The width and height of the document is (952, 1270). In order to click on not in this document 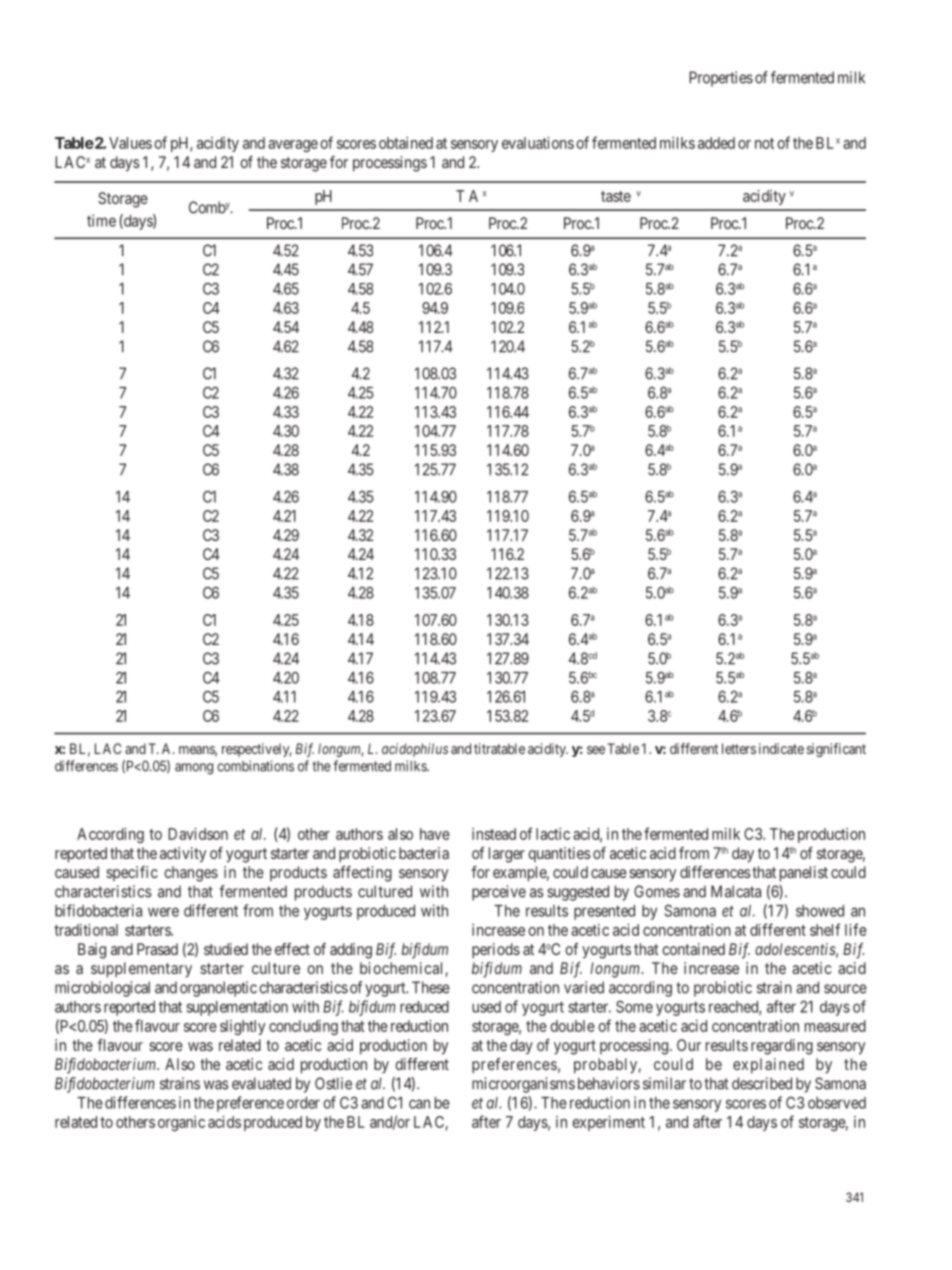, I will do `click(764, 143)`.
